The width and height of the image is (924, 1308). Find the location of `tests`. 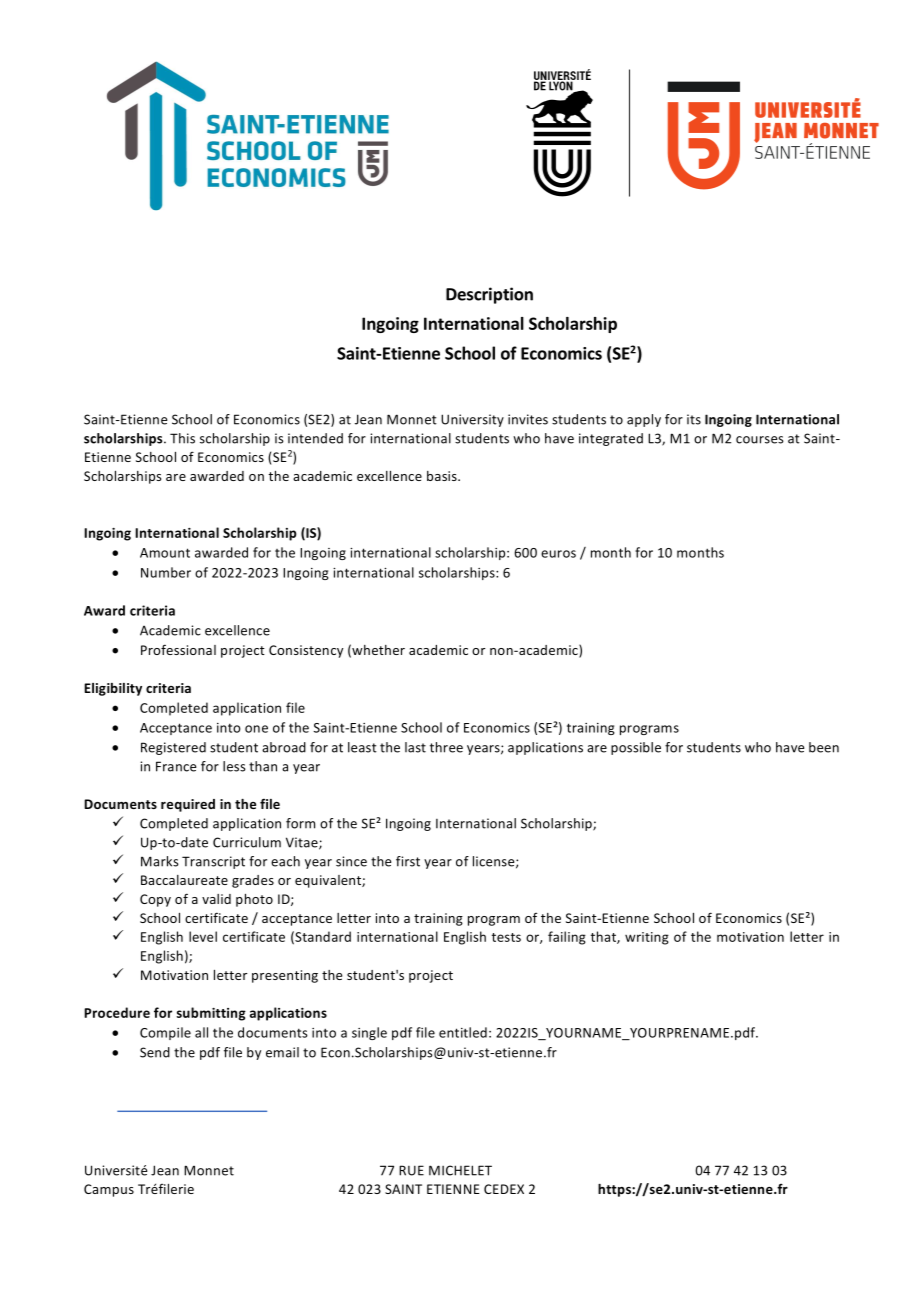

tests is located at coordinates (506, 937).
